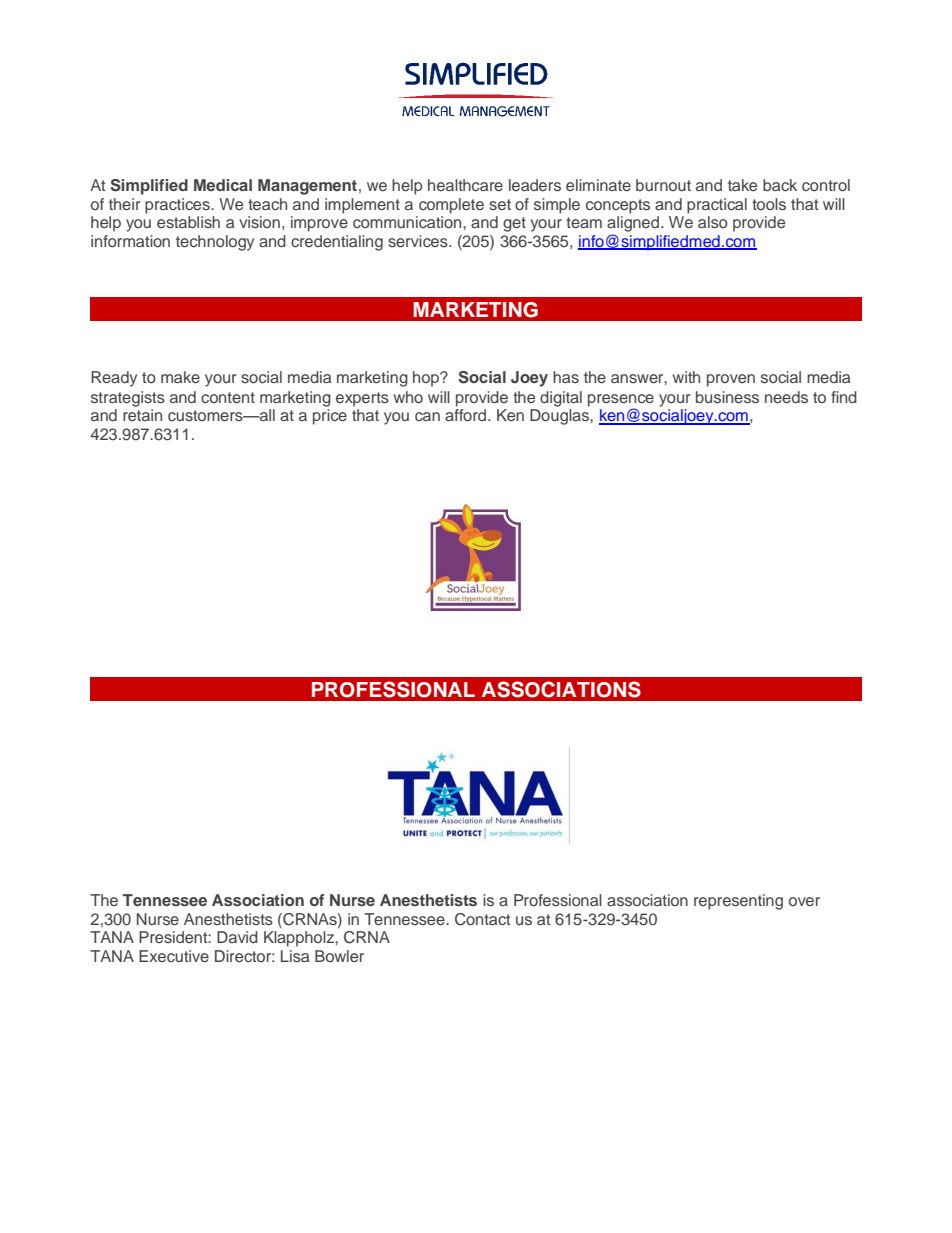  What do you see at coordinates (727, 397) in the screenshot?
I see `business` at bounding box center [727, 397].
